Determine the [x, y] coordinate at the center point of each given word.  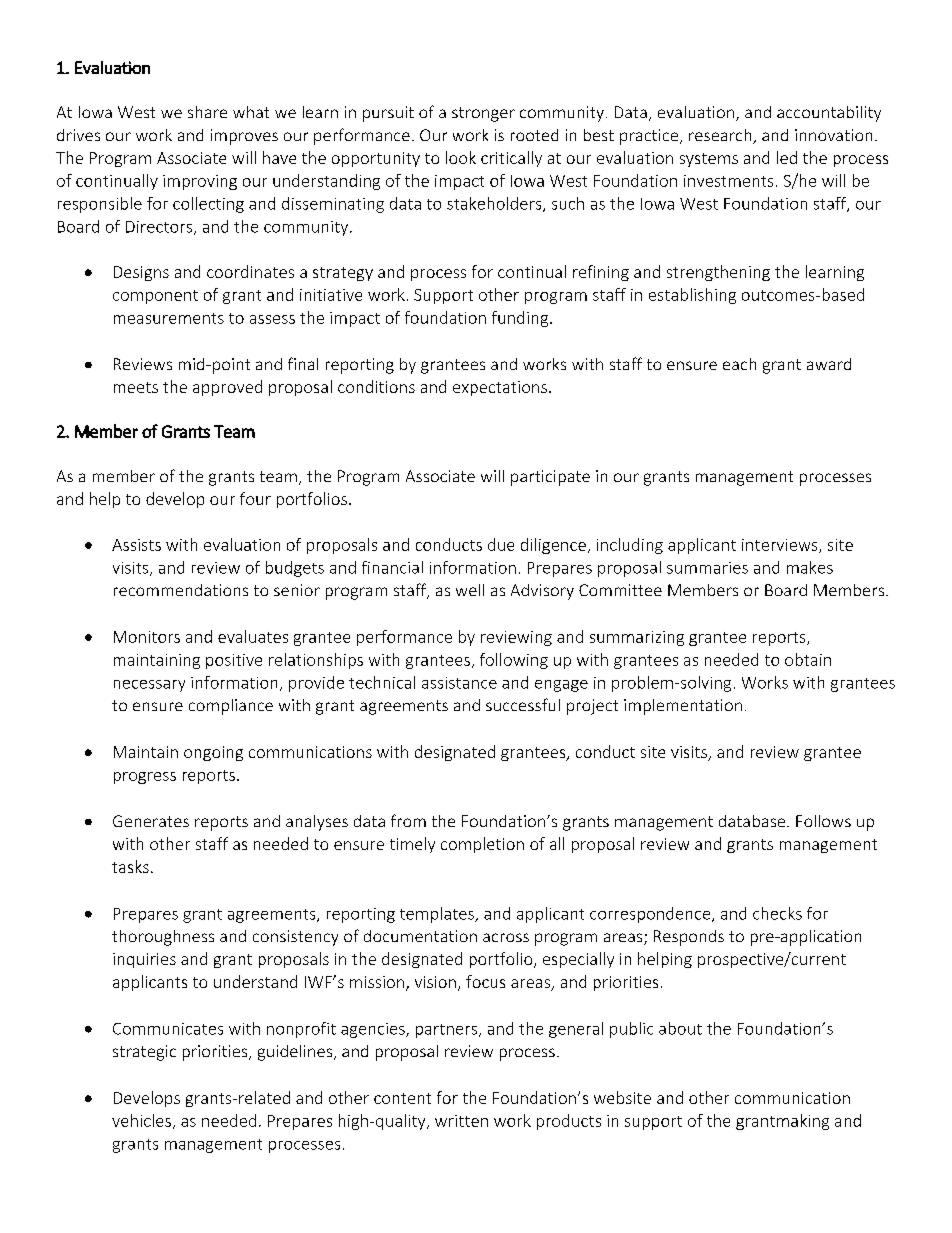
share [207, 112]
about [680, 1028]
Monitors [147, 637]
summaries [707, 568]
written [461, 1121]
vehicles [141, 1120]
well [470, 590]
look [461, 157]
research [721, 136]
